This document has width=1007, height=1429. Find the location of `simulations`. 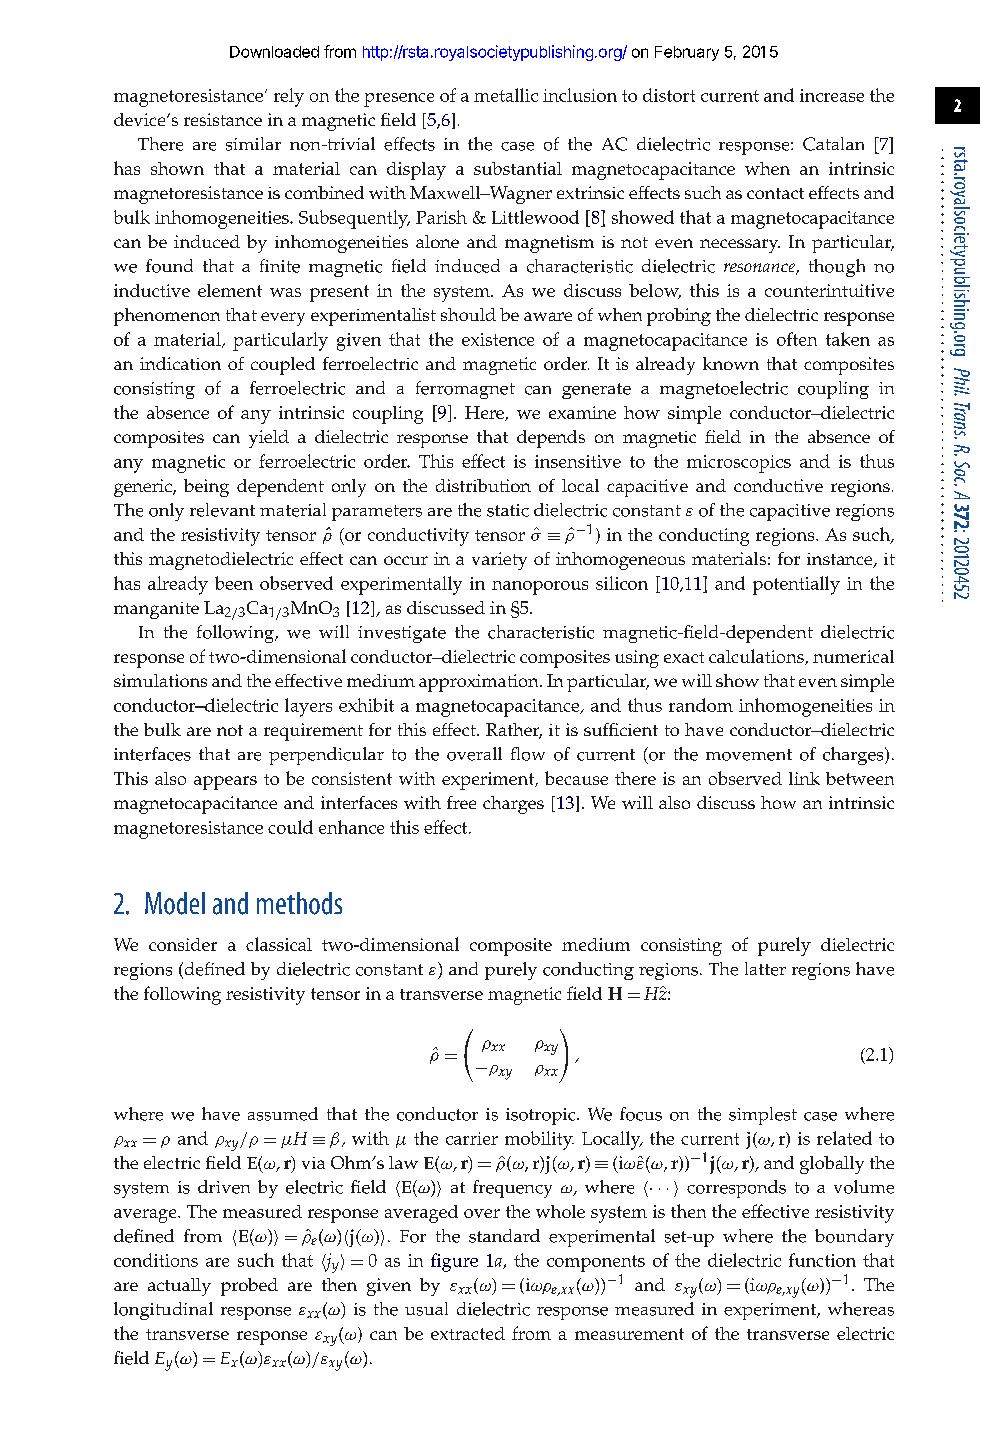

simulations is located at coordinates (160, 680).
